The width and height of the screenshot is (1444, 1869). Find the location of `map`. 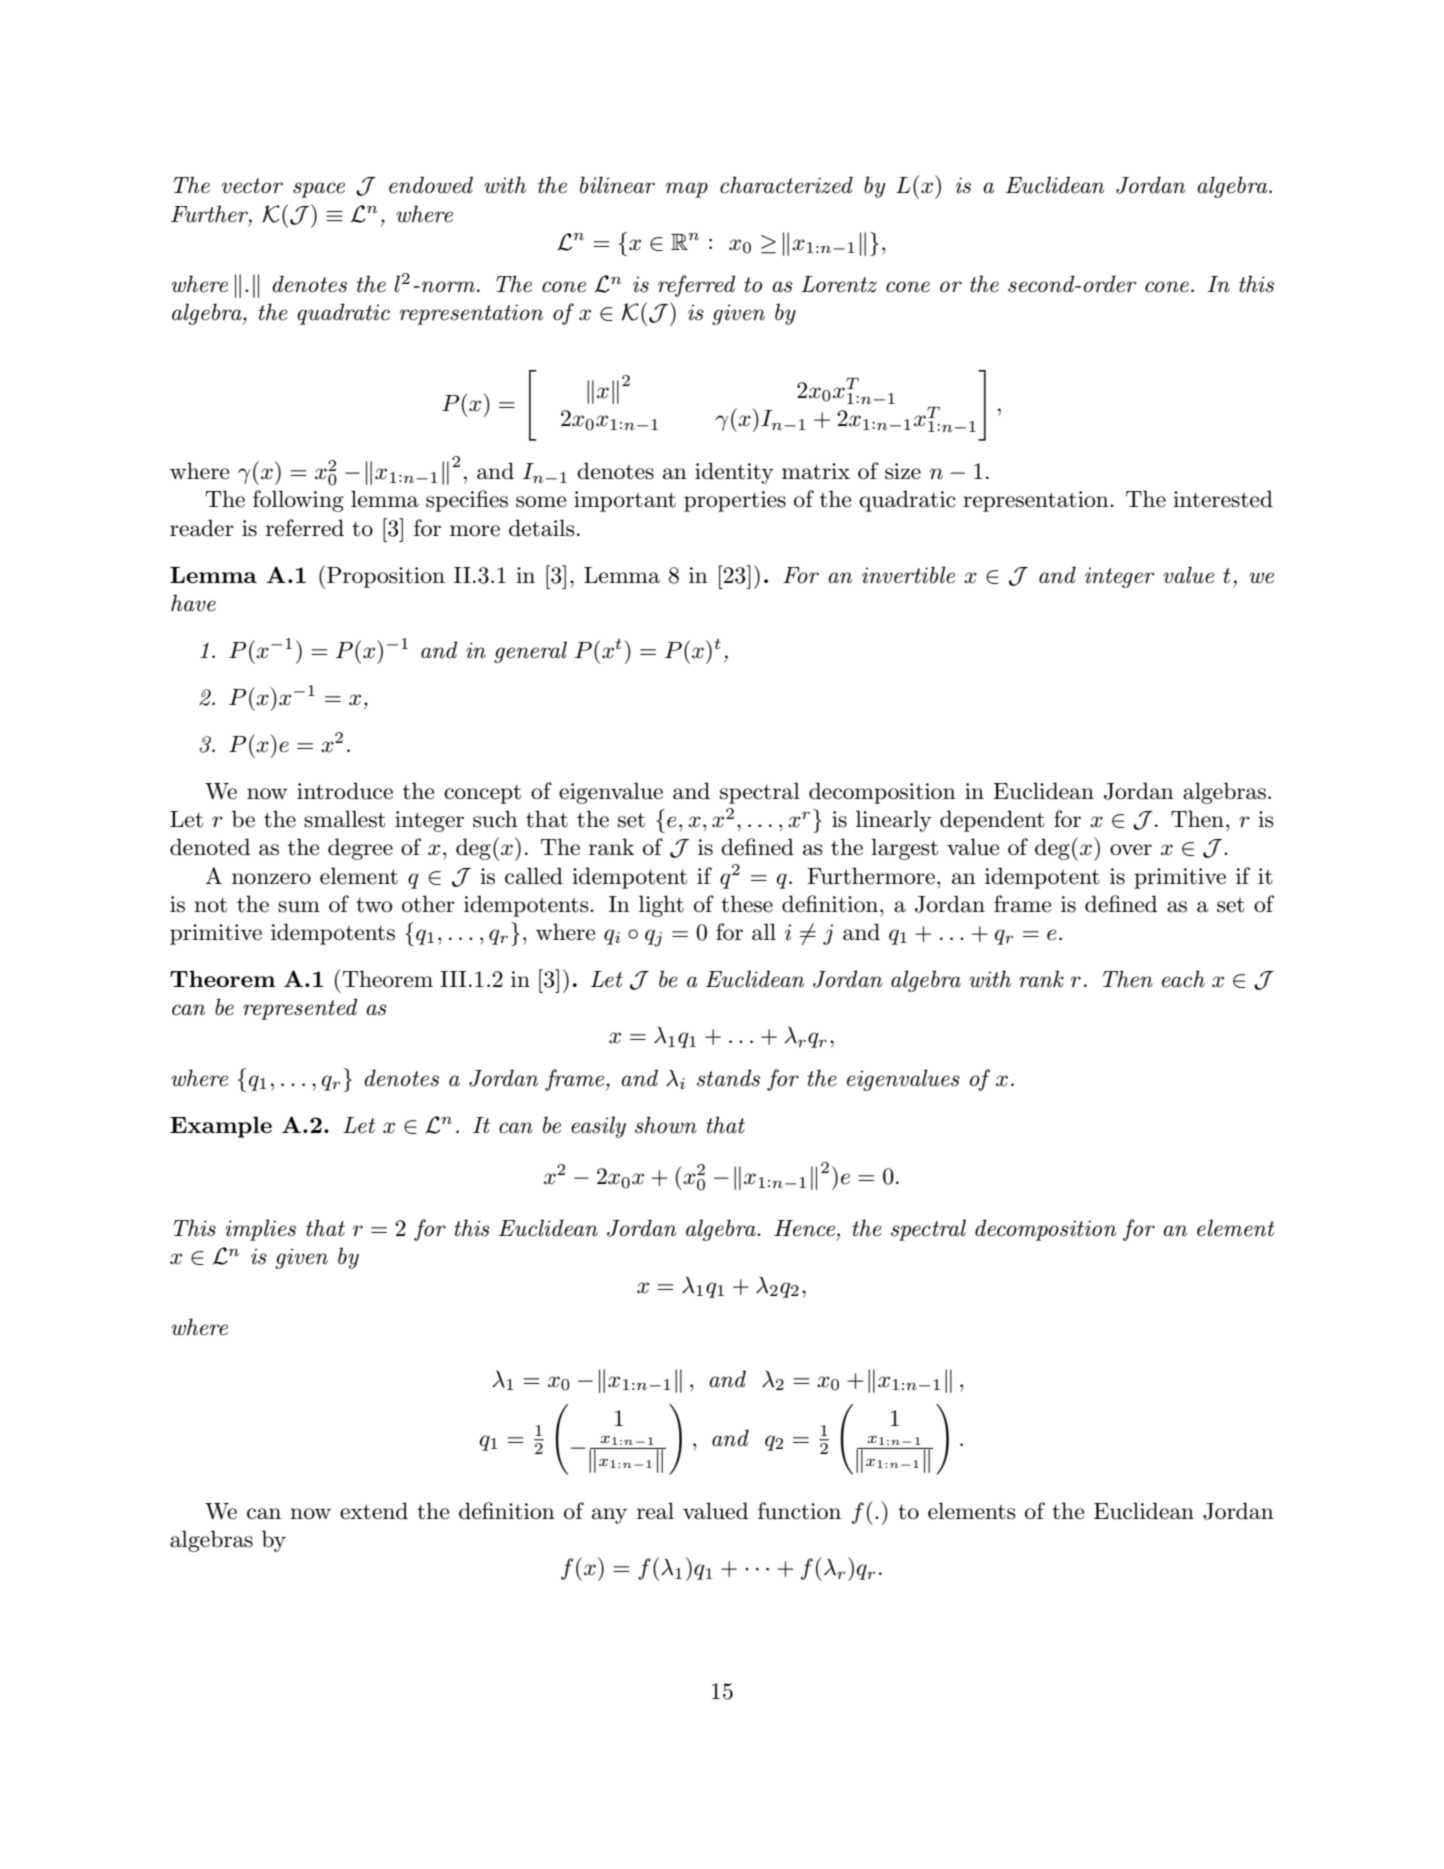

map is located at coordinates (687, 190).
